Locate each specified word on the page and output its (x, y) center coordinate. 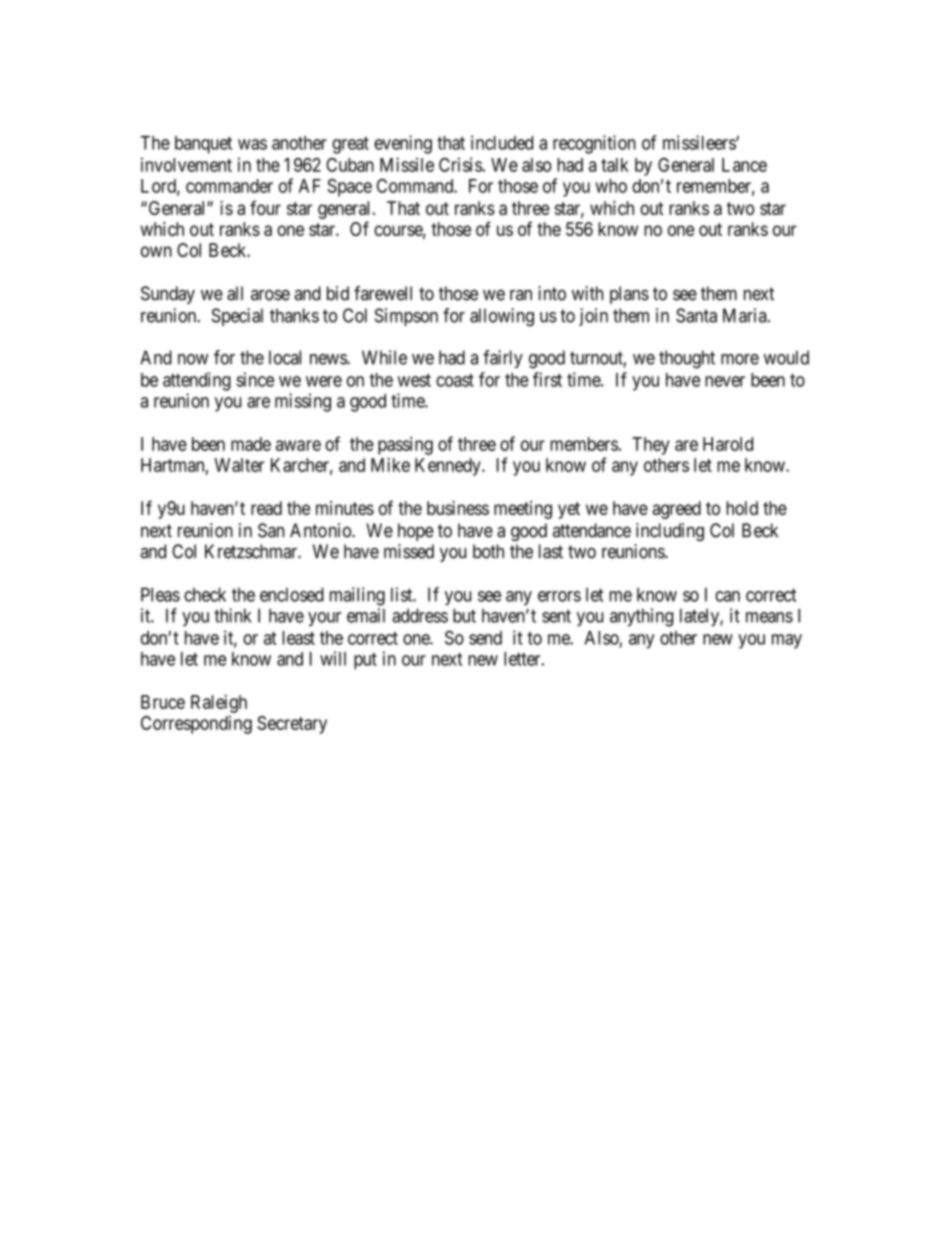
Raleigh (219, 704)
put (365, 661)
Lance (744, 165)
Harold (728, 444)
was (252, 144)
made (251, 444)
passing (405, 445)
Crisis (461, 164)
